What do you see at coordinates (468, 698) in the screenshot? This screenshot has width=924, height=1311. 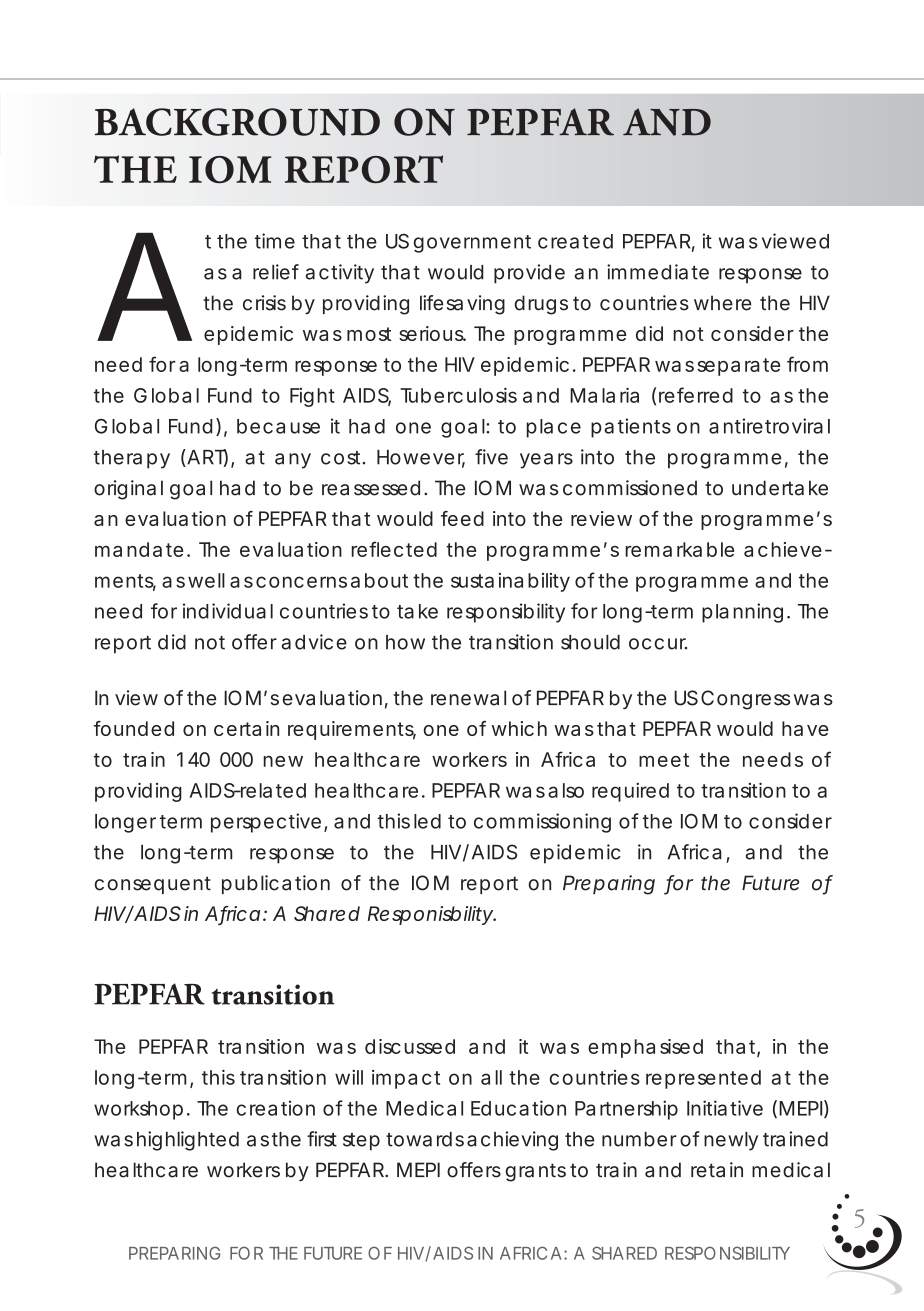 I see `renewal` at bounding box center [468, 698].
